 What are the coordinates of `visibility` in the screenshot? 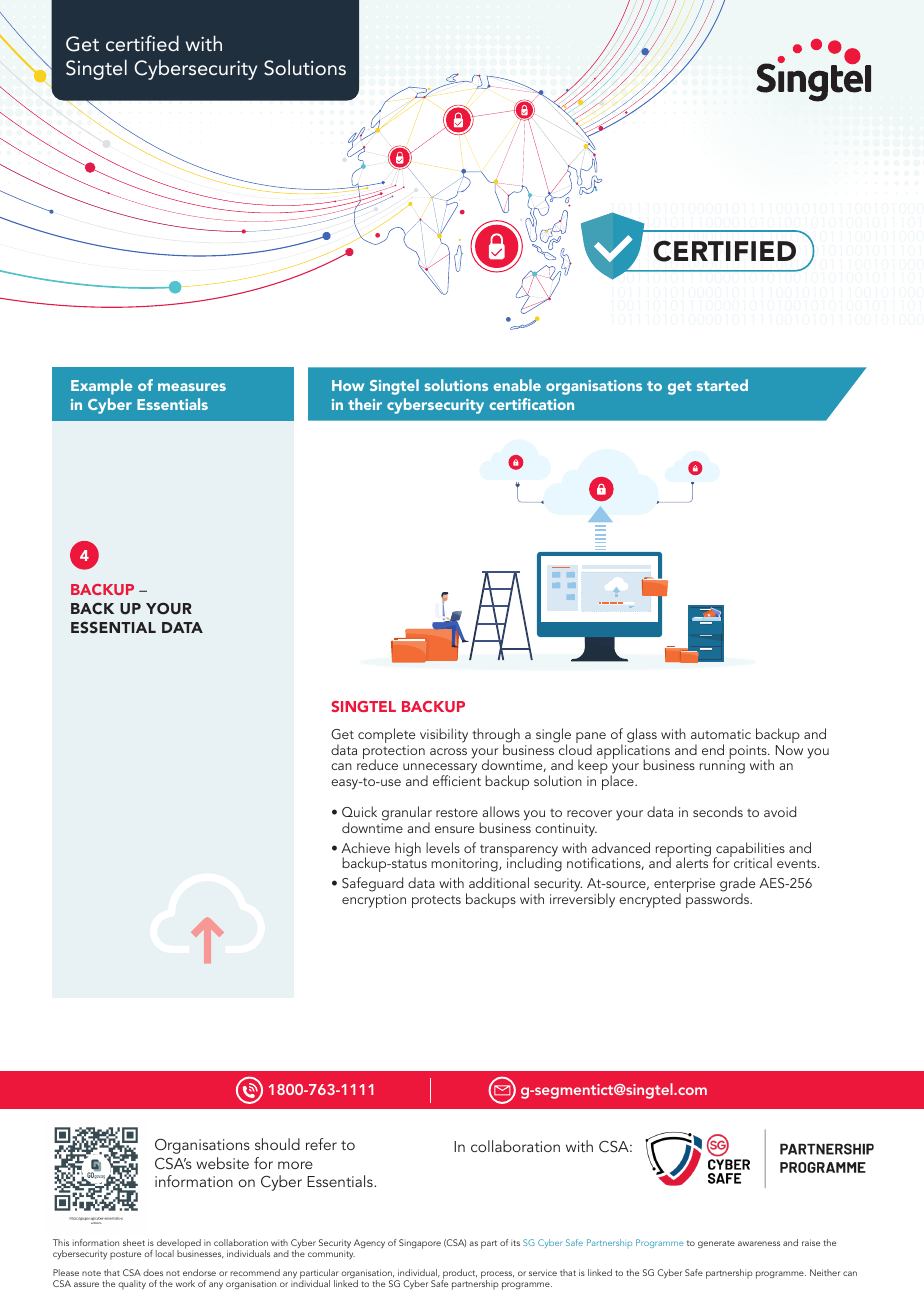 It's located at (444, 735).
